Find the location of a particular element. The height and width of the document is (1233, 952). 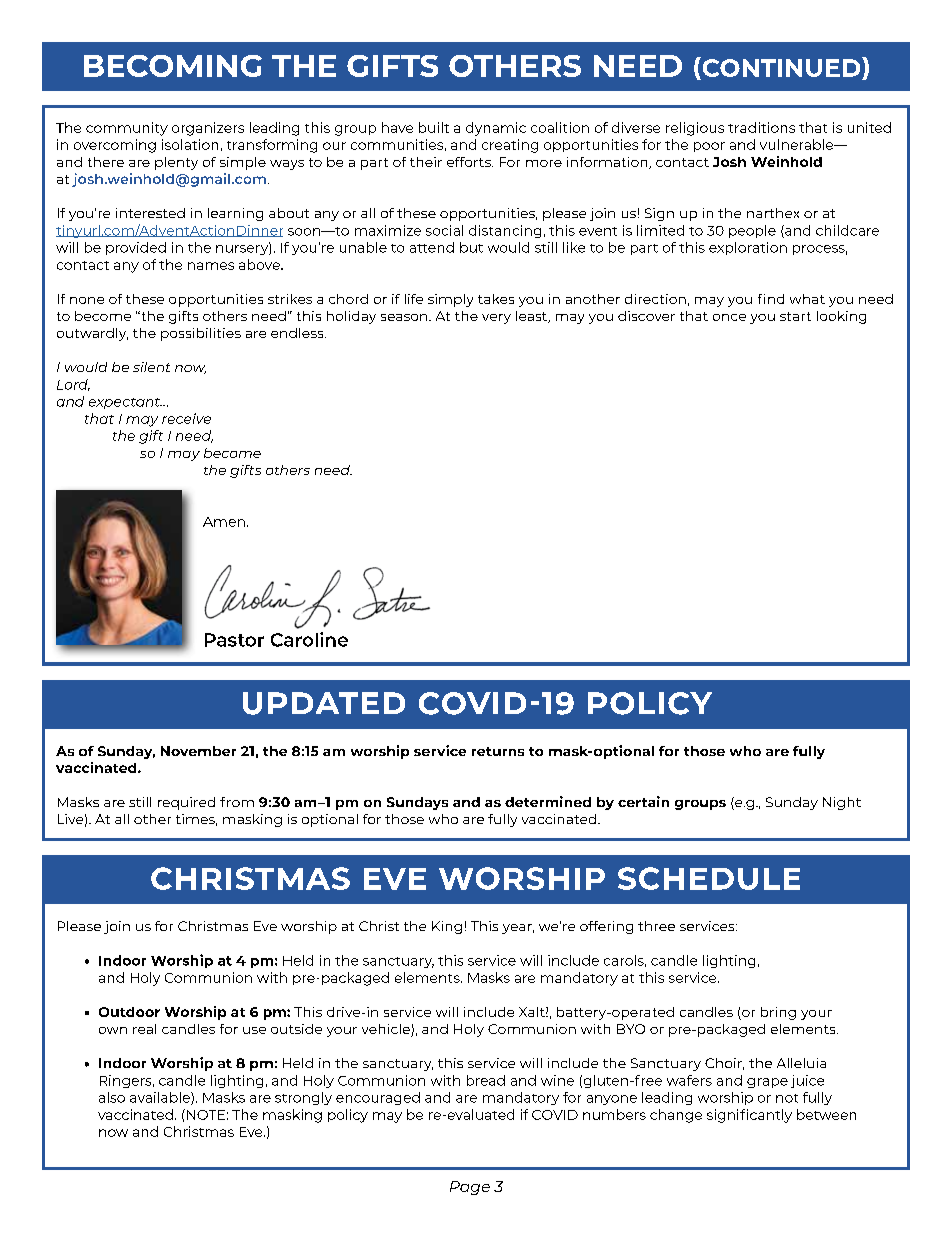

Page is located at coordinates (470, 1188).
